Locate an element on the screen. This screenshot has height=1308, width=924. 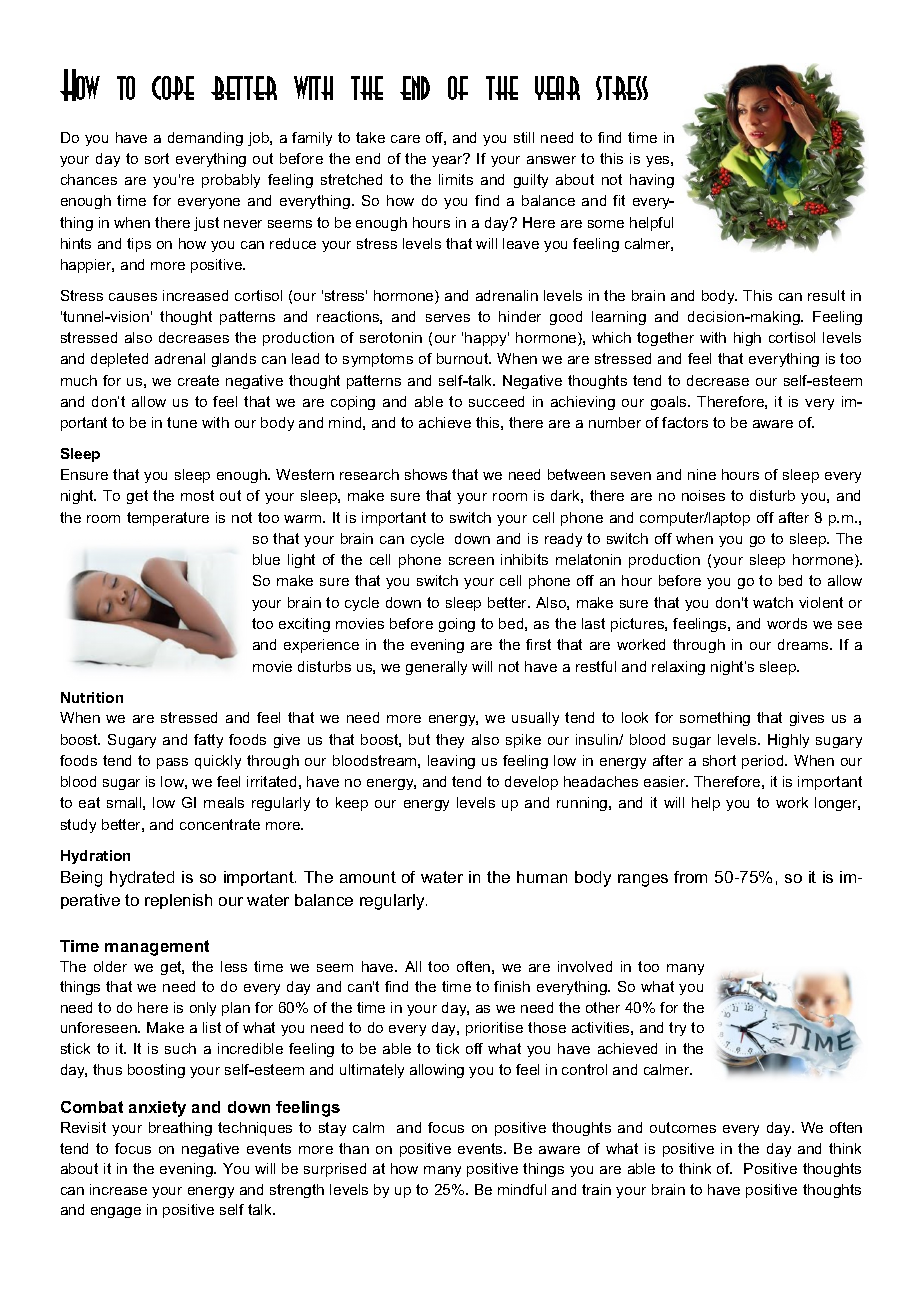
than is located at coordinates (354, 1148).
